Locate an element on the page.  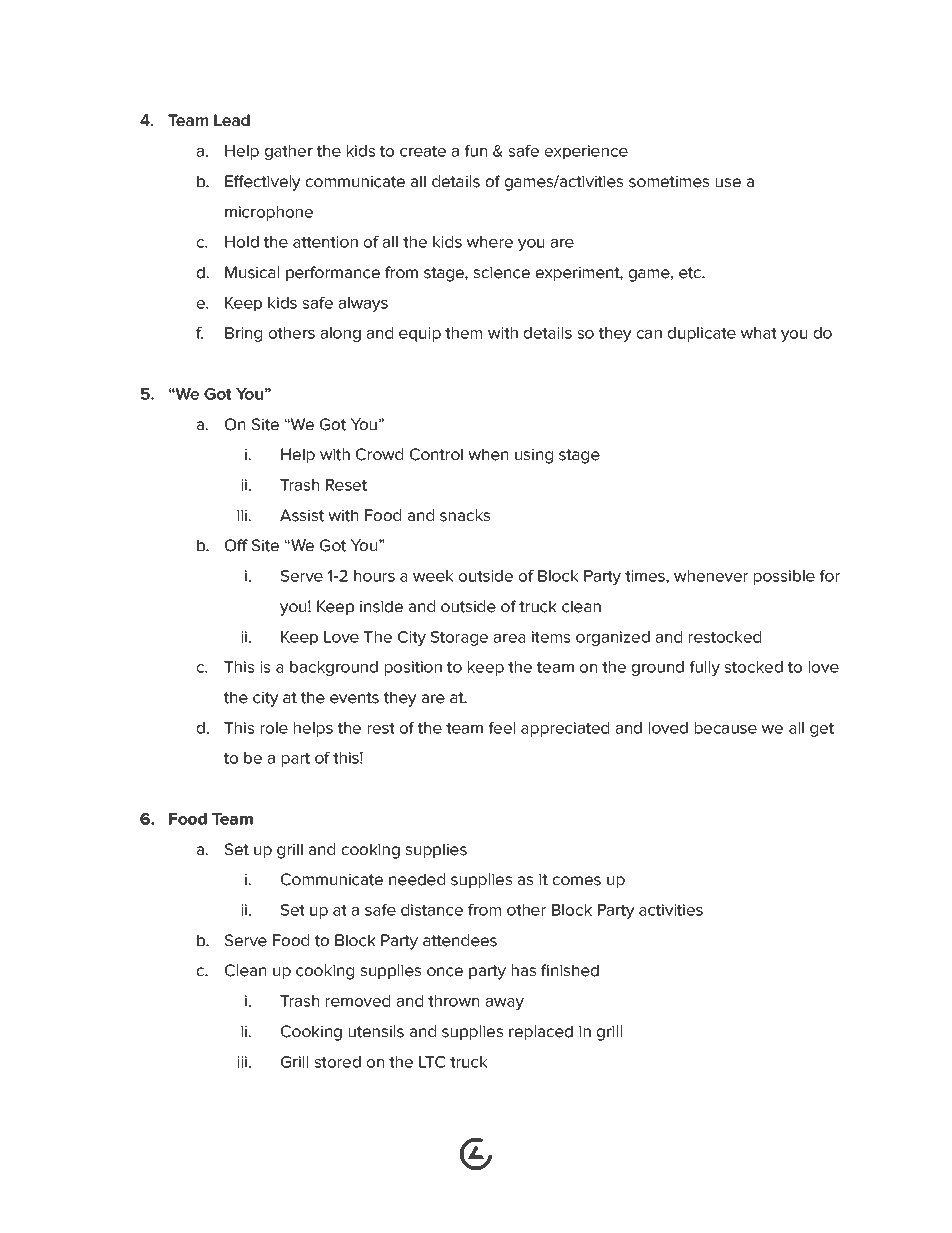
what is located at coordinates (758, 333).
